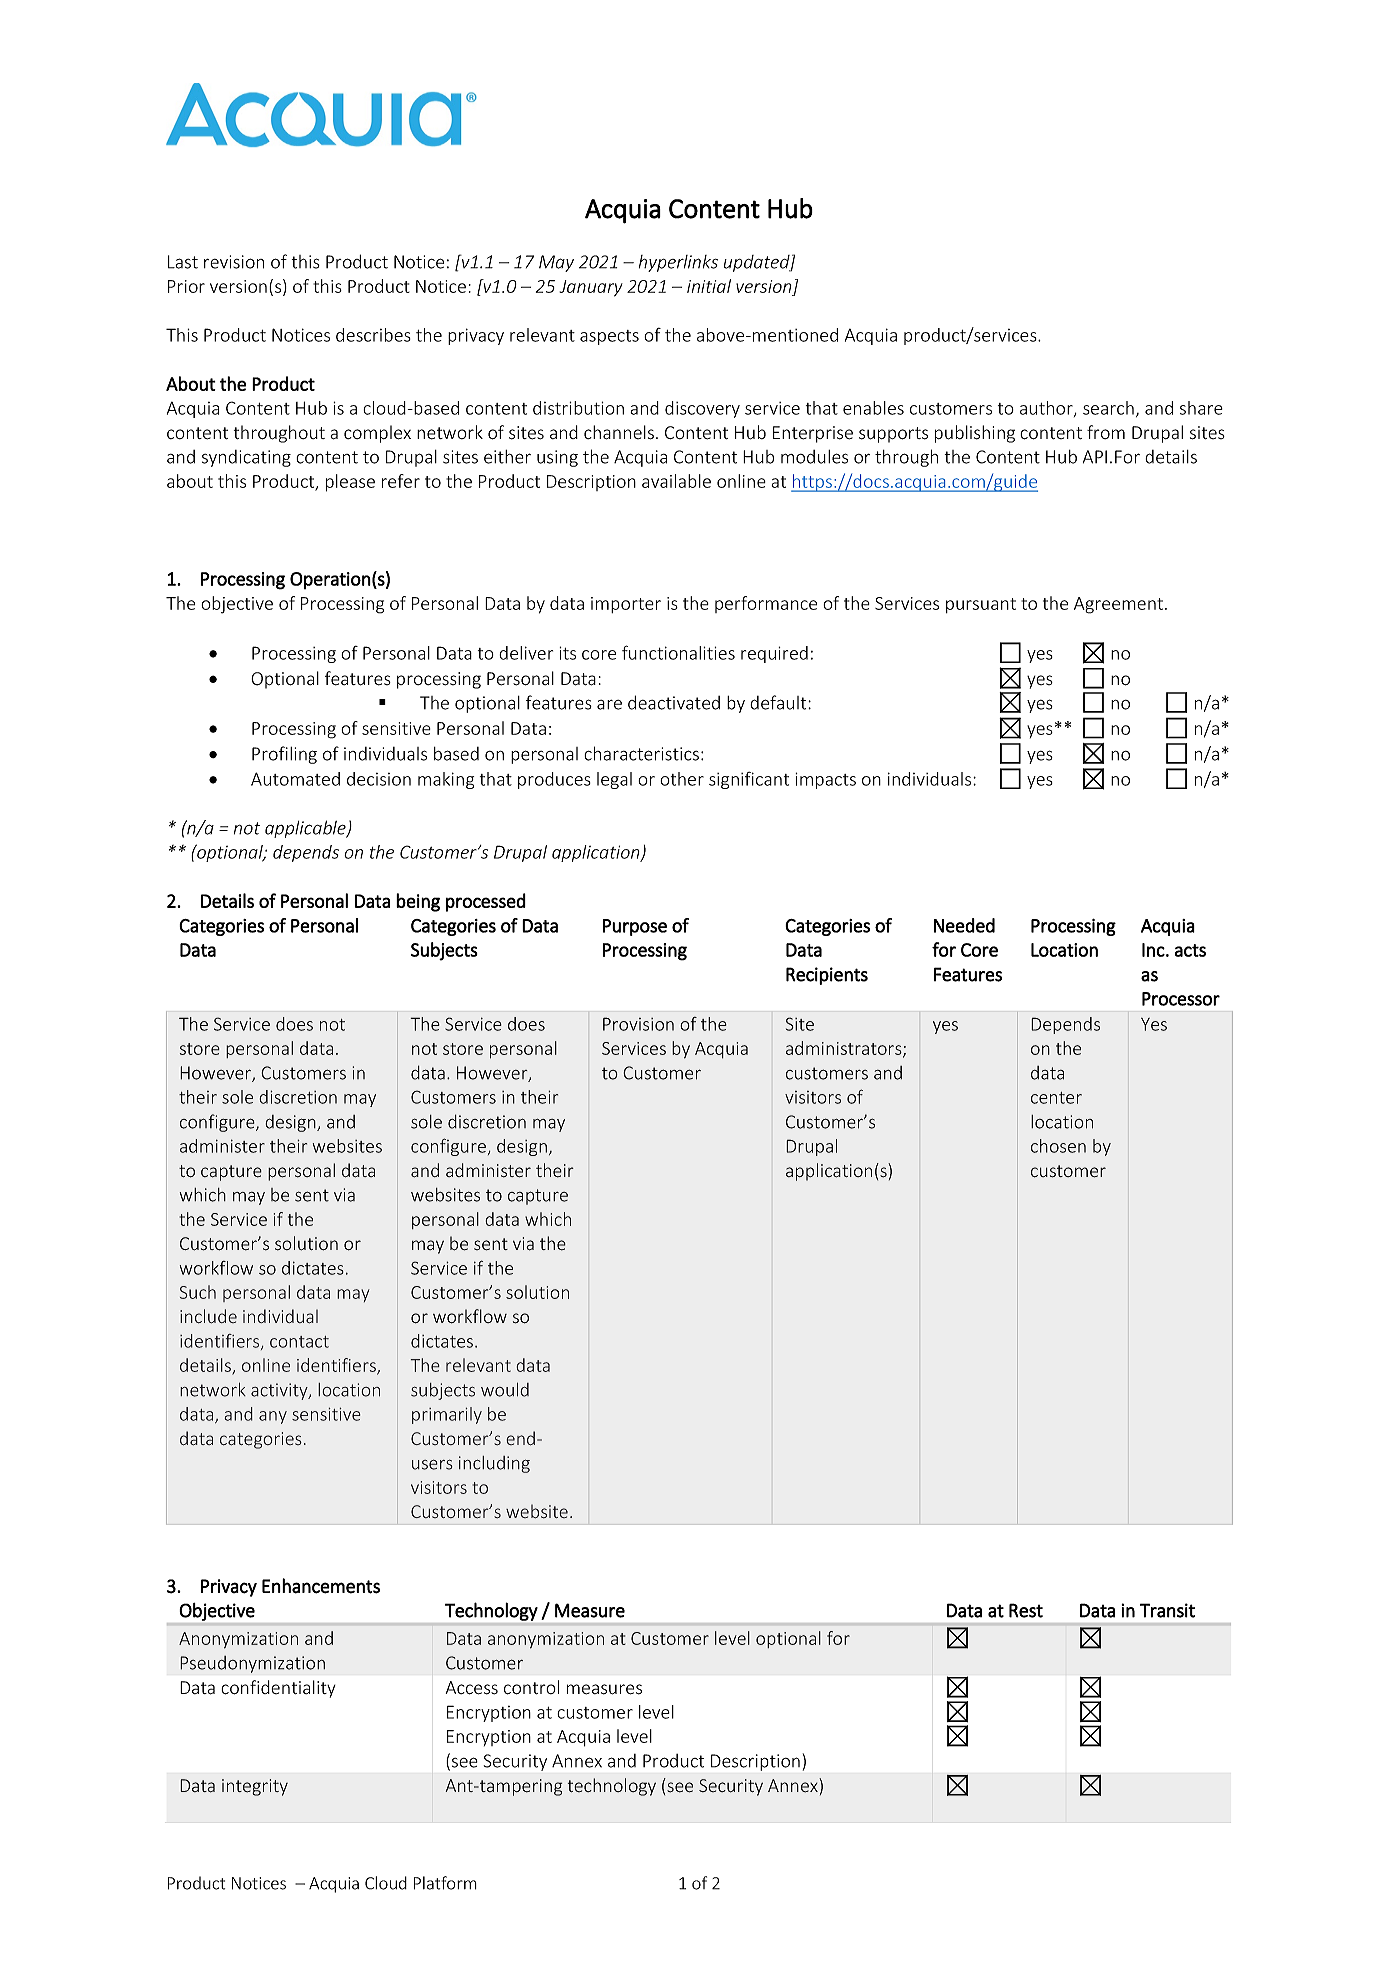 The image size is (1399, 1978). What do you see at coordinates (306, 829) in the page?
I see `applicable` at bounding box center [306, 829].
